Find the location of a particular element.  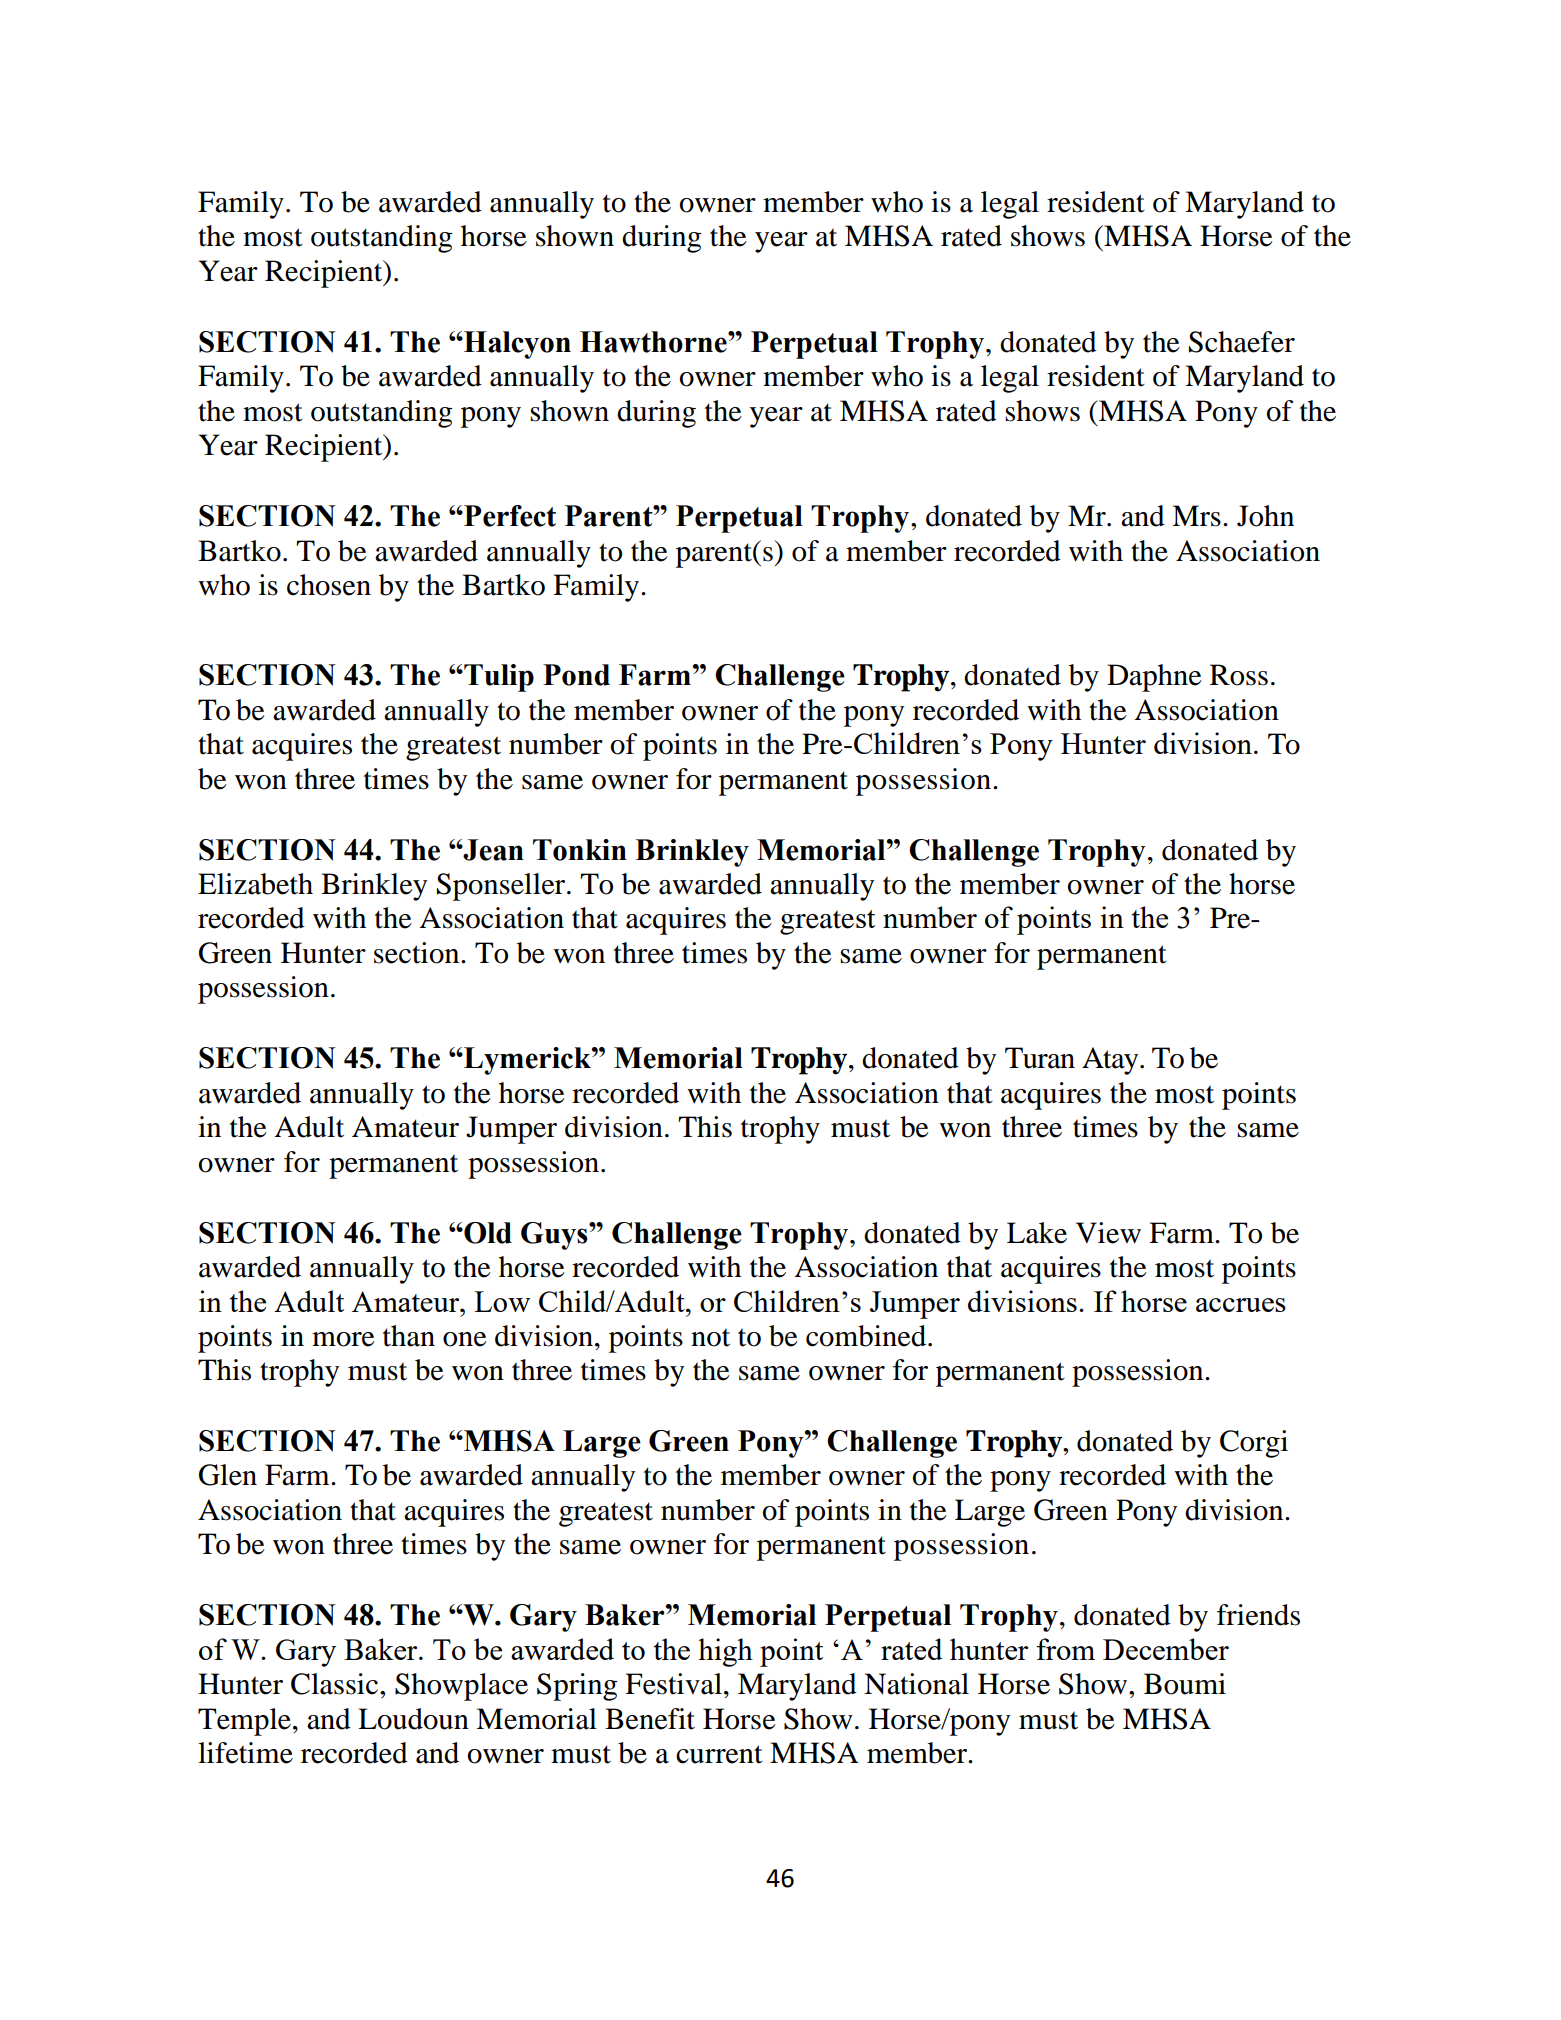

current is located at coordinates (719, 1754).
